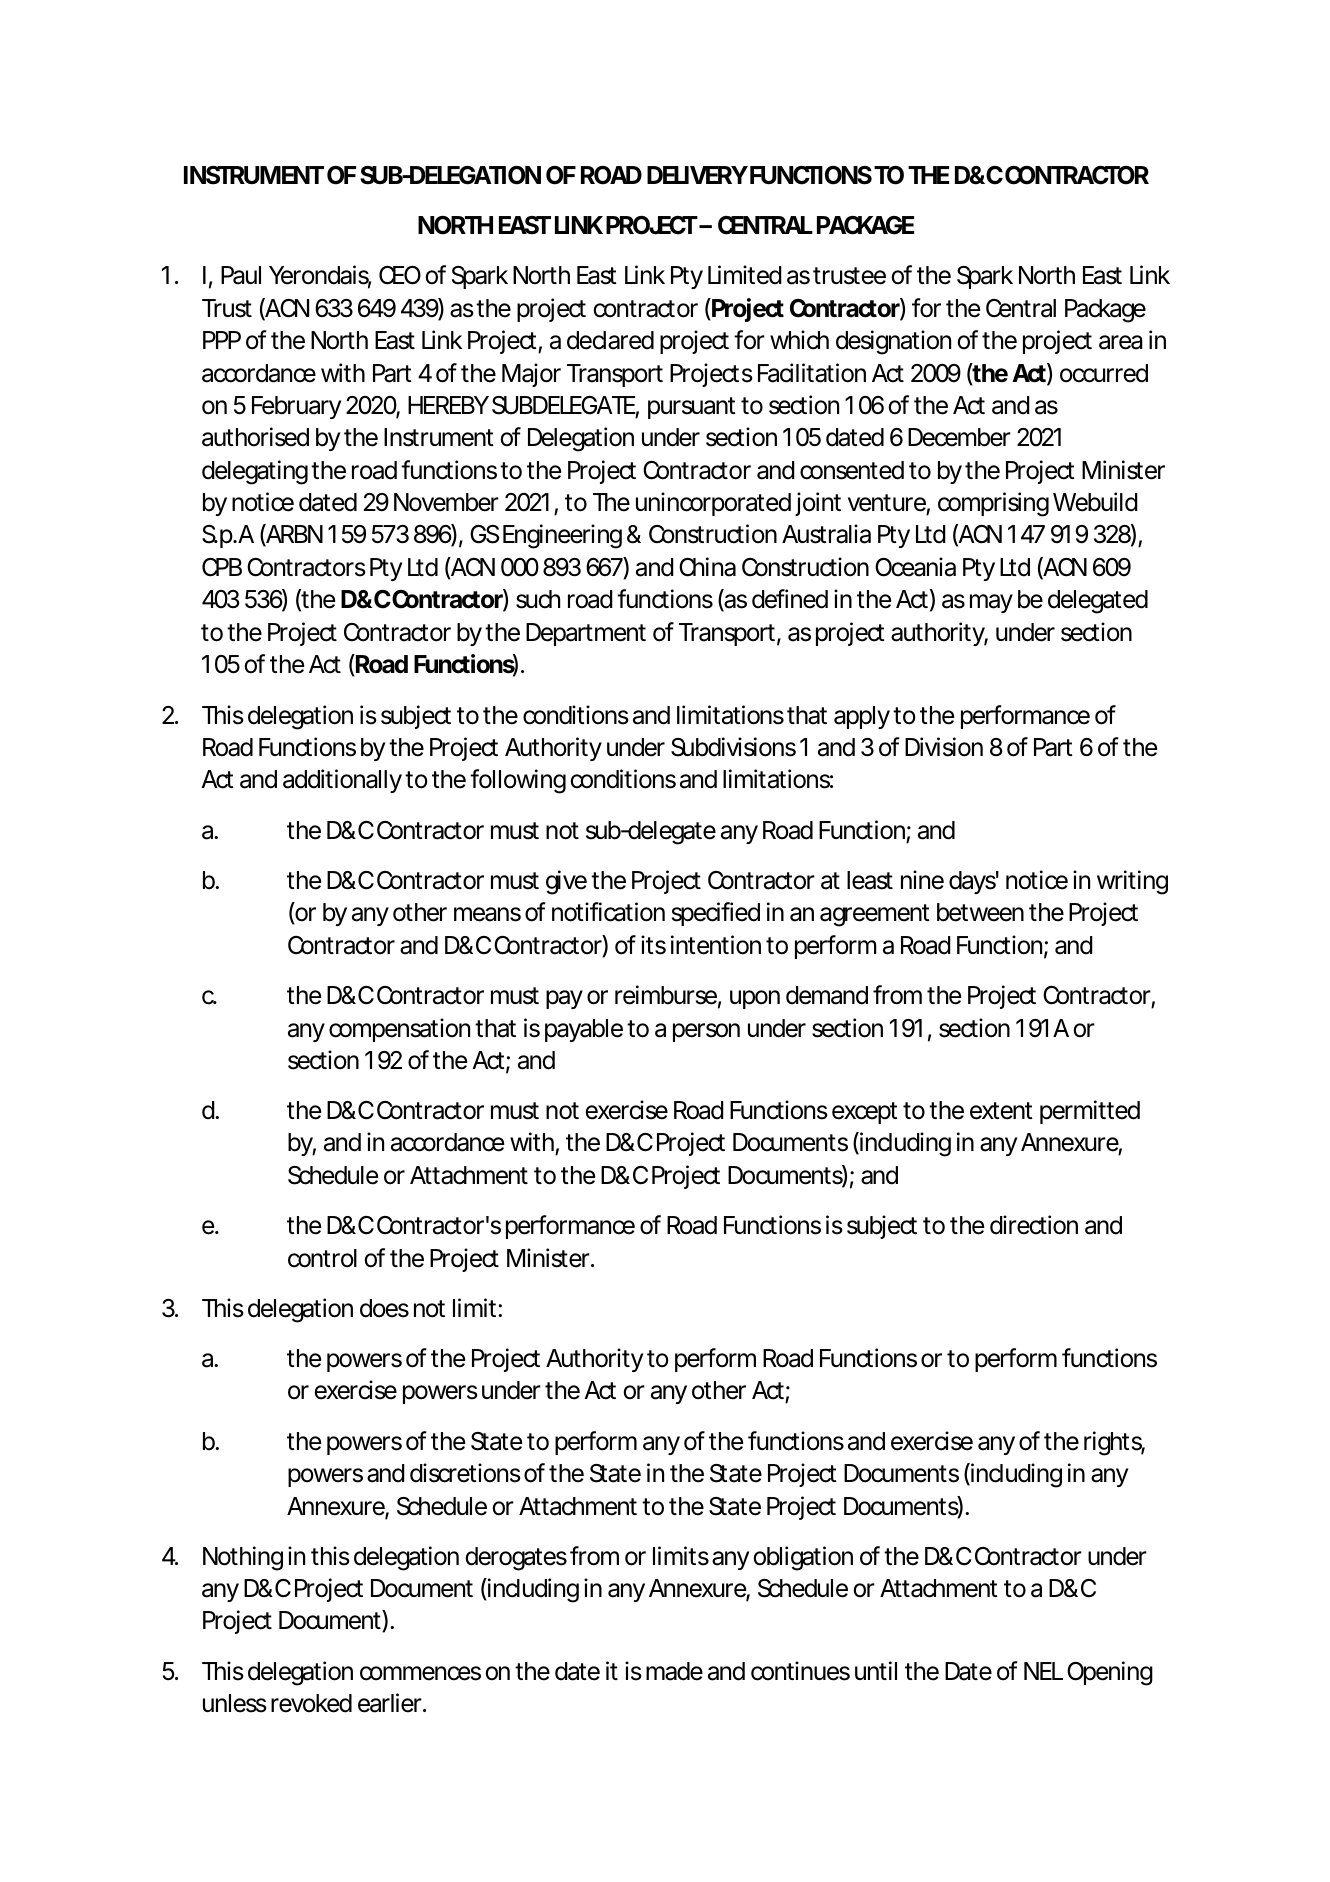 The height and width of the image is (1882, 1330). Describe the element at coordinates (862, 717) in the image. I see `apply` at that location.
